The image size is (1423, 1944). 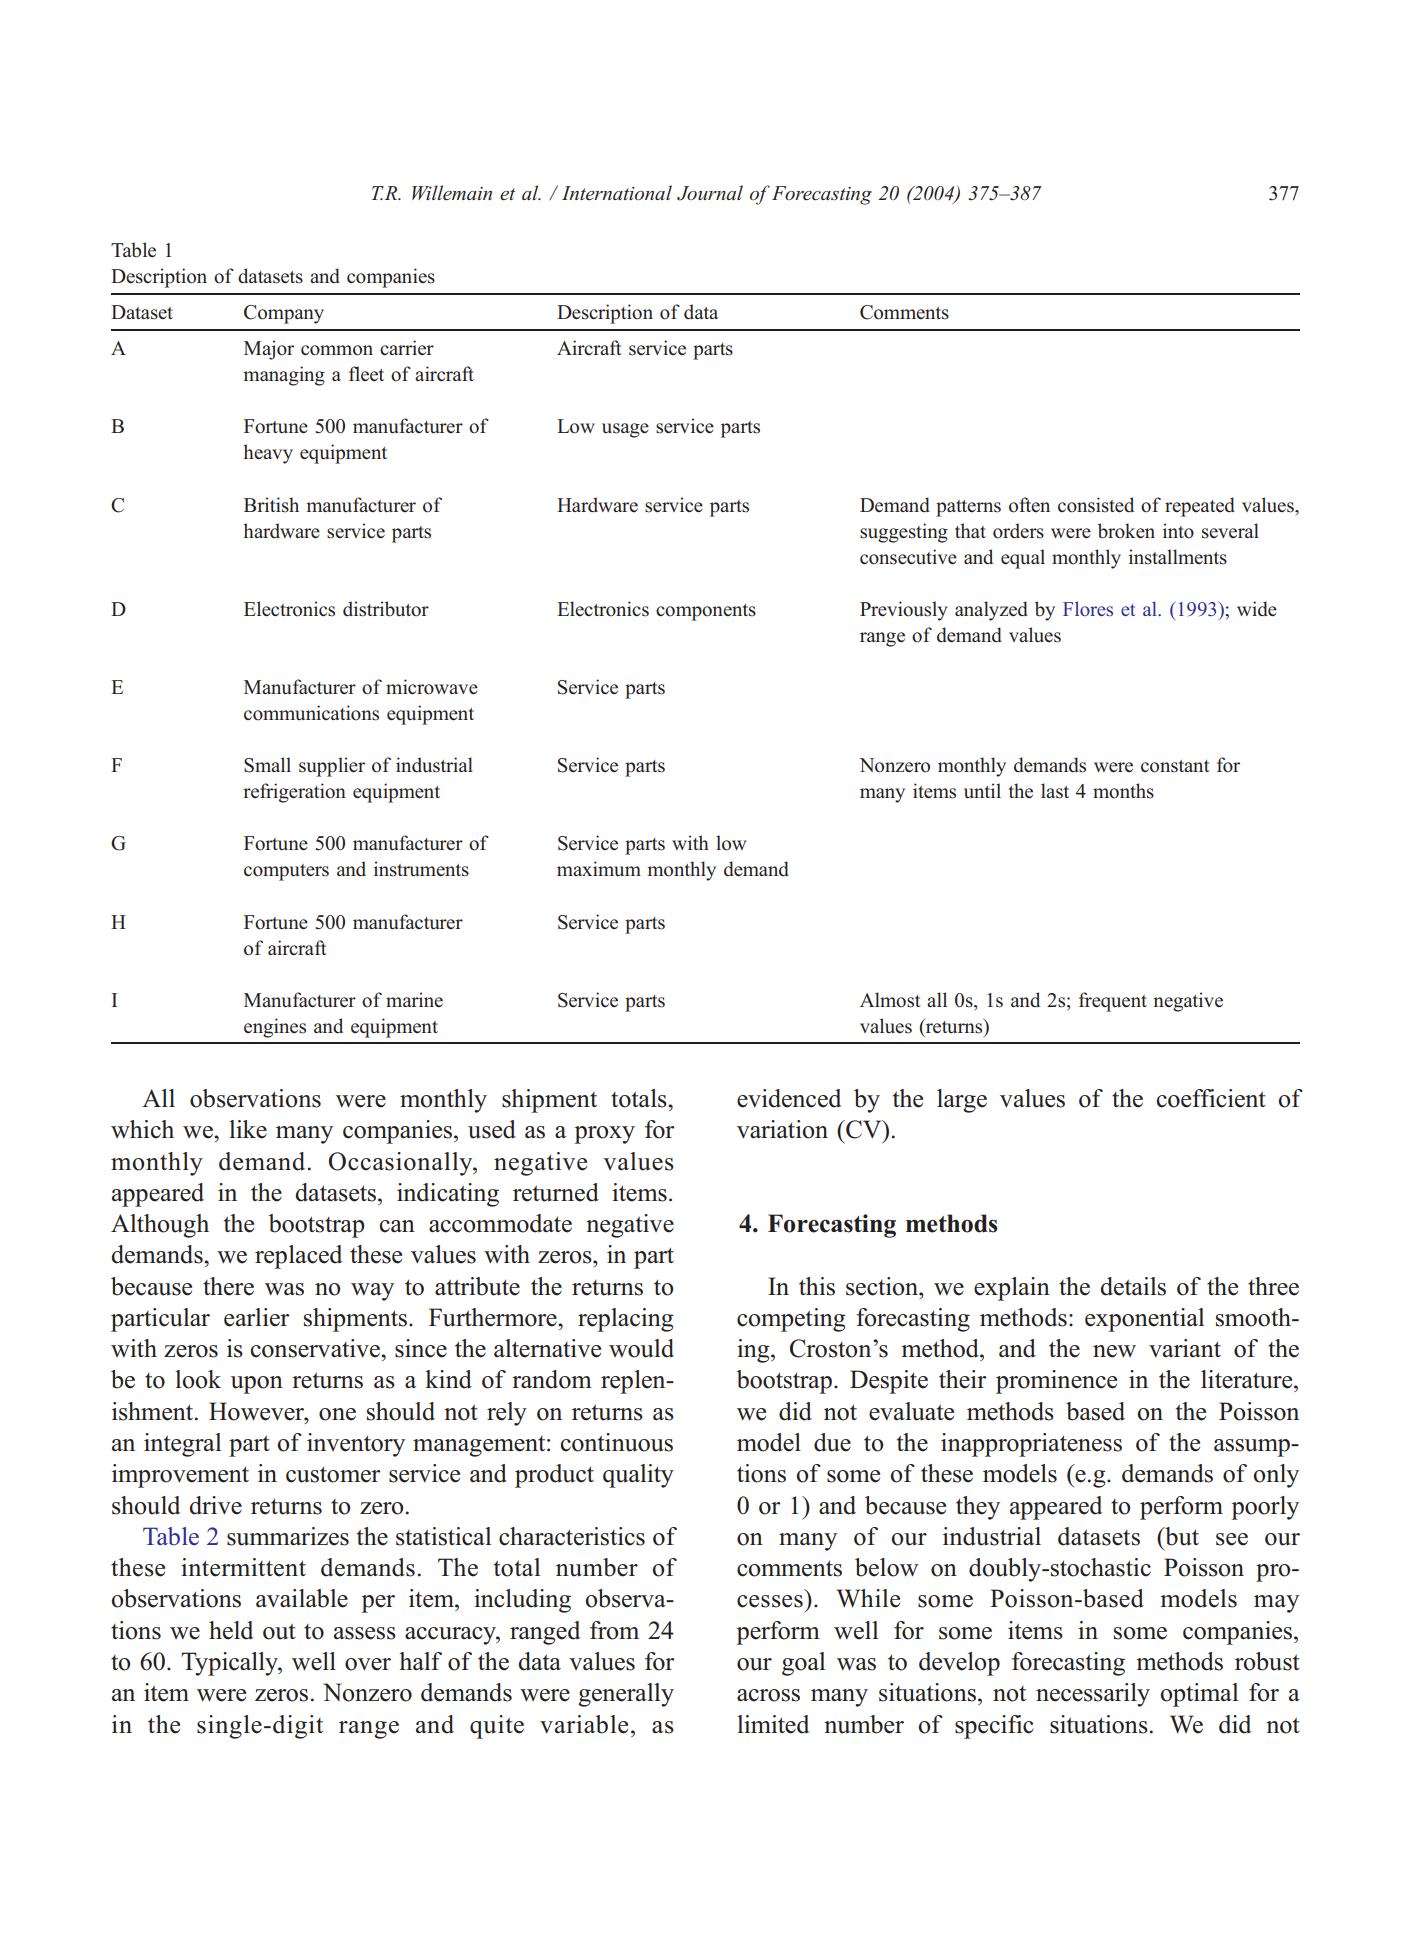 I want to click on engines, so click(x=275, y=1028).
